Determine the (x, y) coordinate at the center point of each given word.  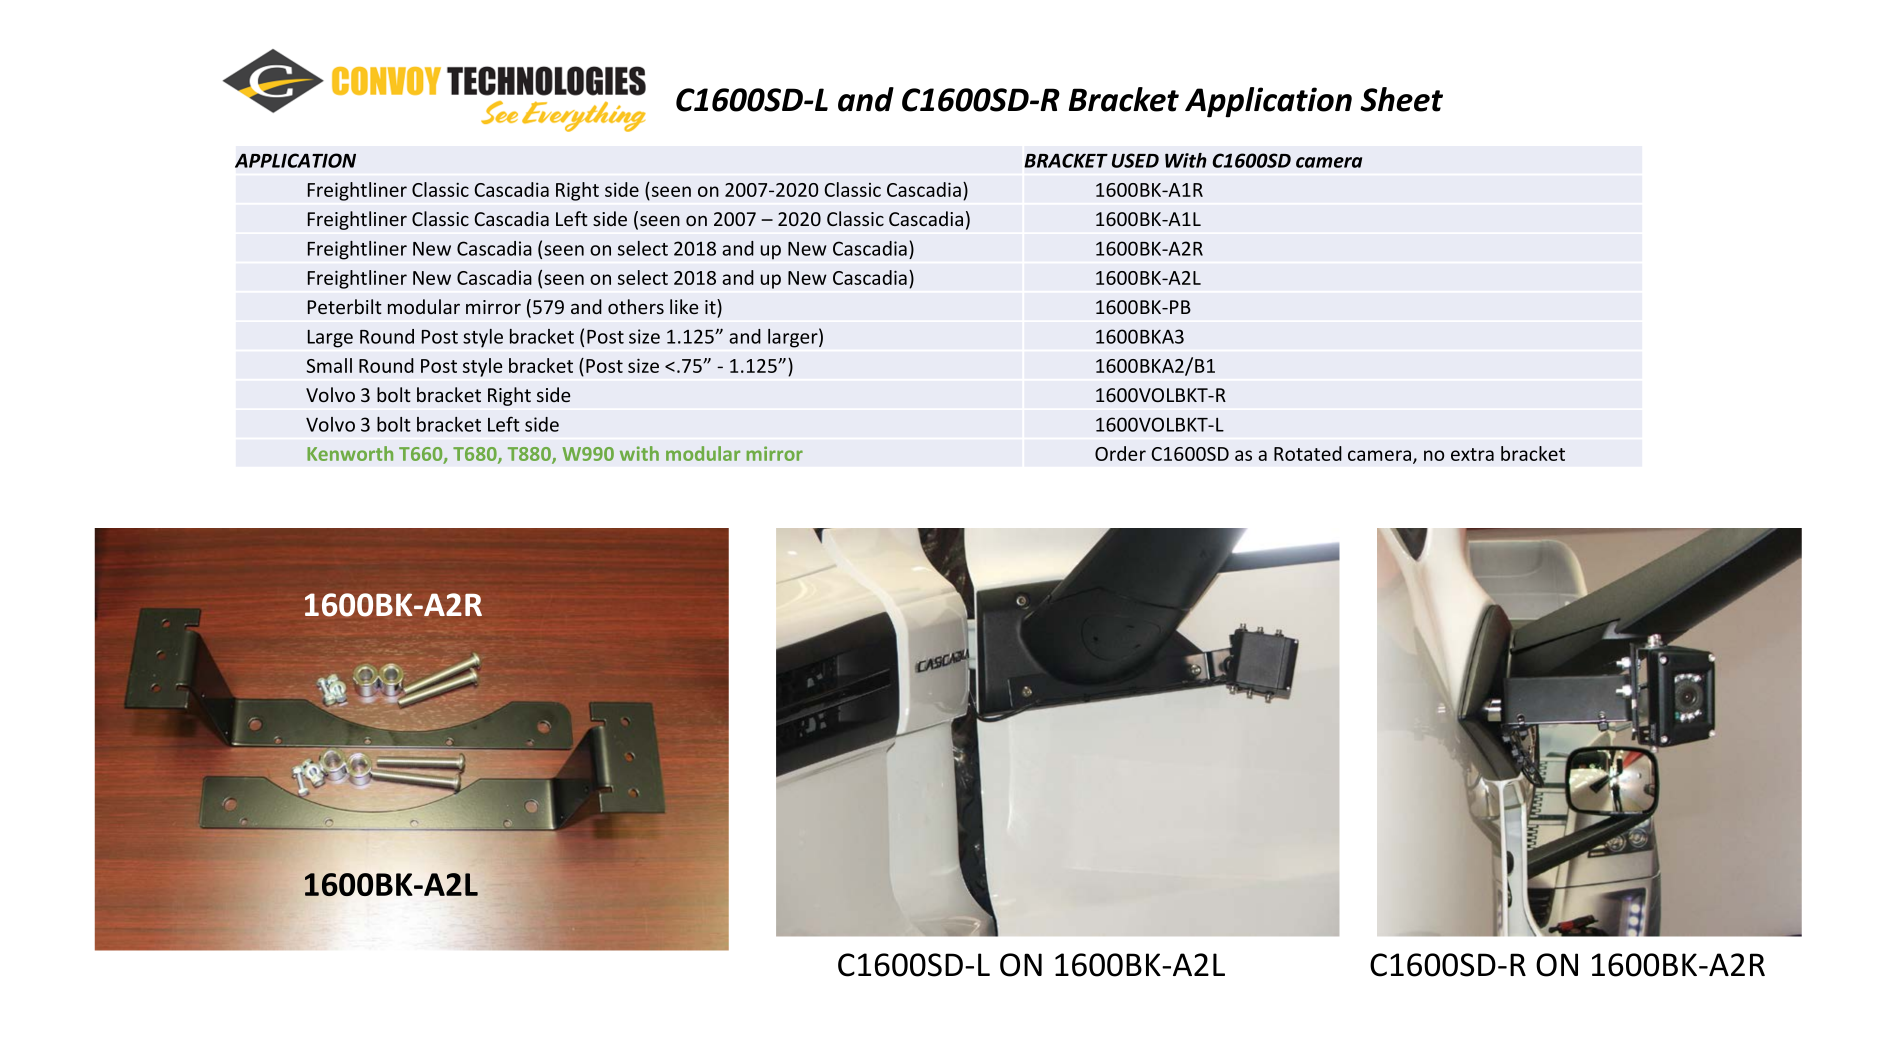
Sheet (1401, 99)
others (636, 306)
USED (1135, 160)
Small (329, 365)
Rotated (1308, 453)
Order (1120, 453)
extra (1472, 454)
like (684, 306)
